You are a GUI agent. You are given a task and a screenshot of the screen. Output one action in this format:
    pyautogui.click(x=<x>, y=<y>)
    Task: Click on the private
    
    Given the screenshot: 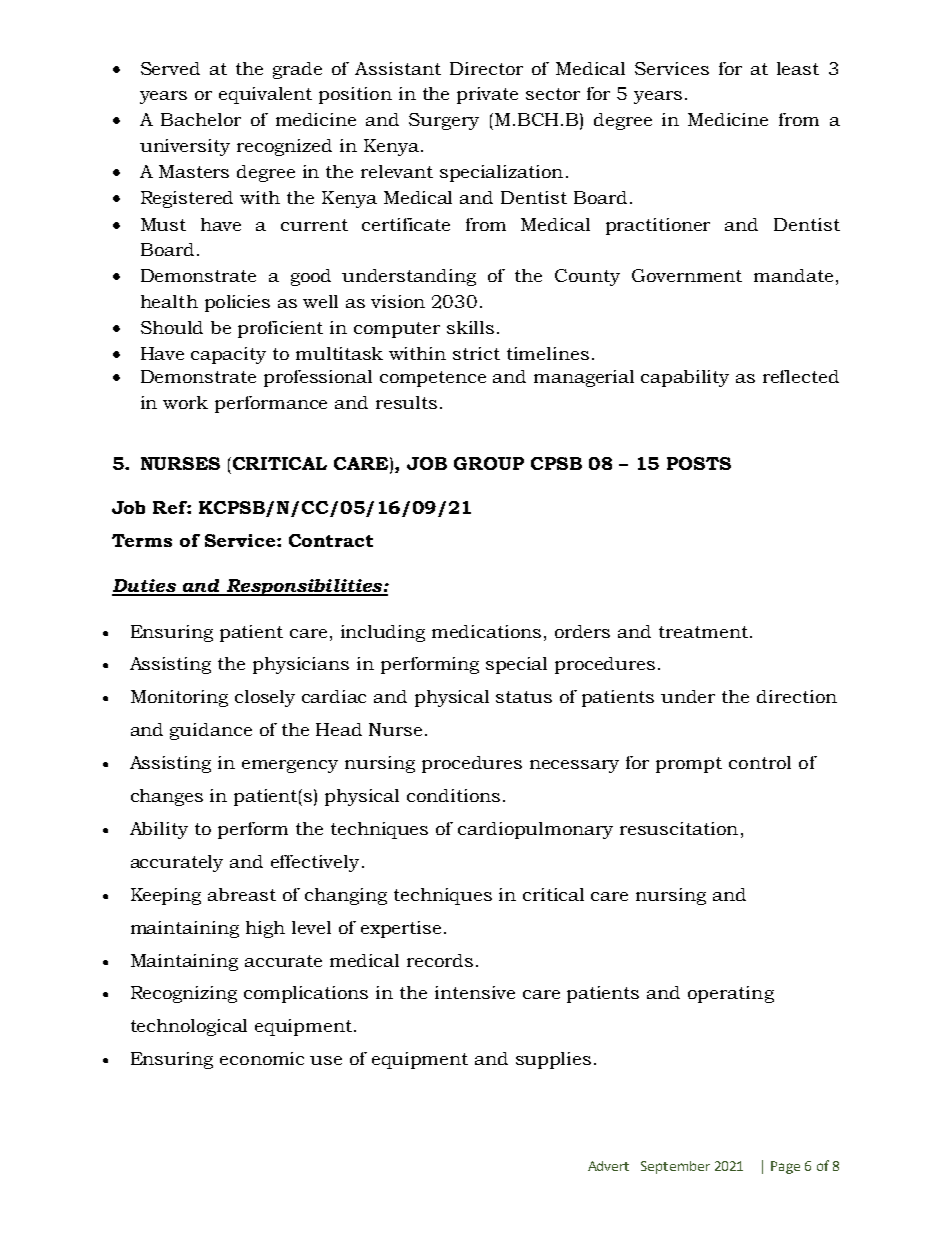 What is the action you would take?
    pyautogui.click(x=487, y=95)
